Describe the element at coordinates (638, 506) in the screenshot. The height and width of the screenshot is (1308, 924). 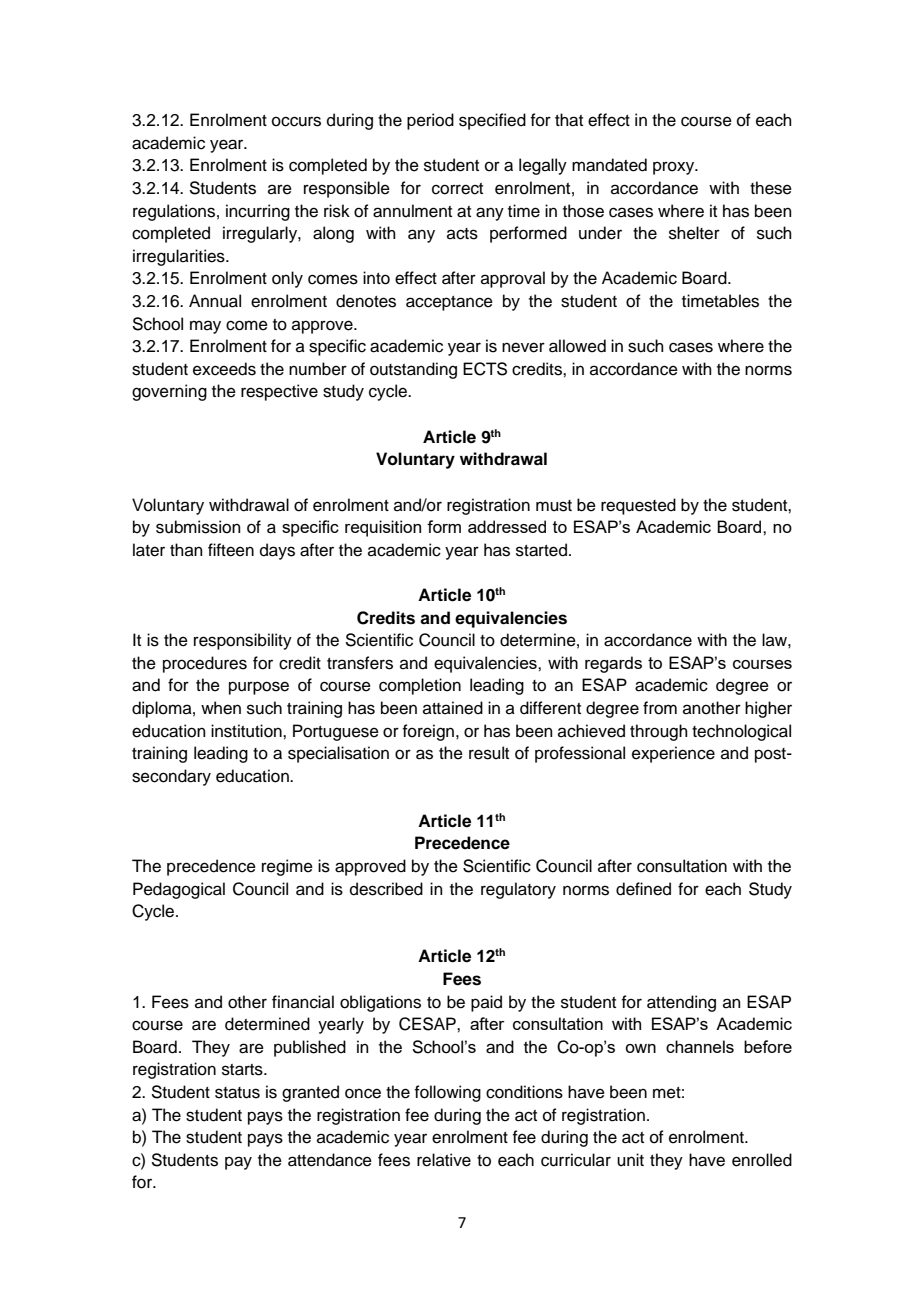
I see `requested` at that location.
